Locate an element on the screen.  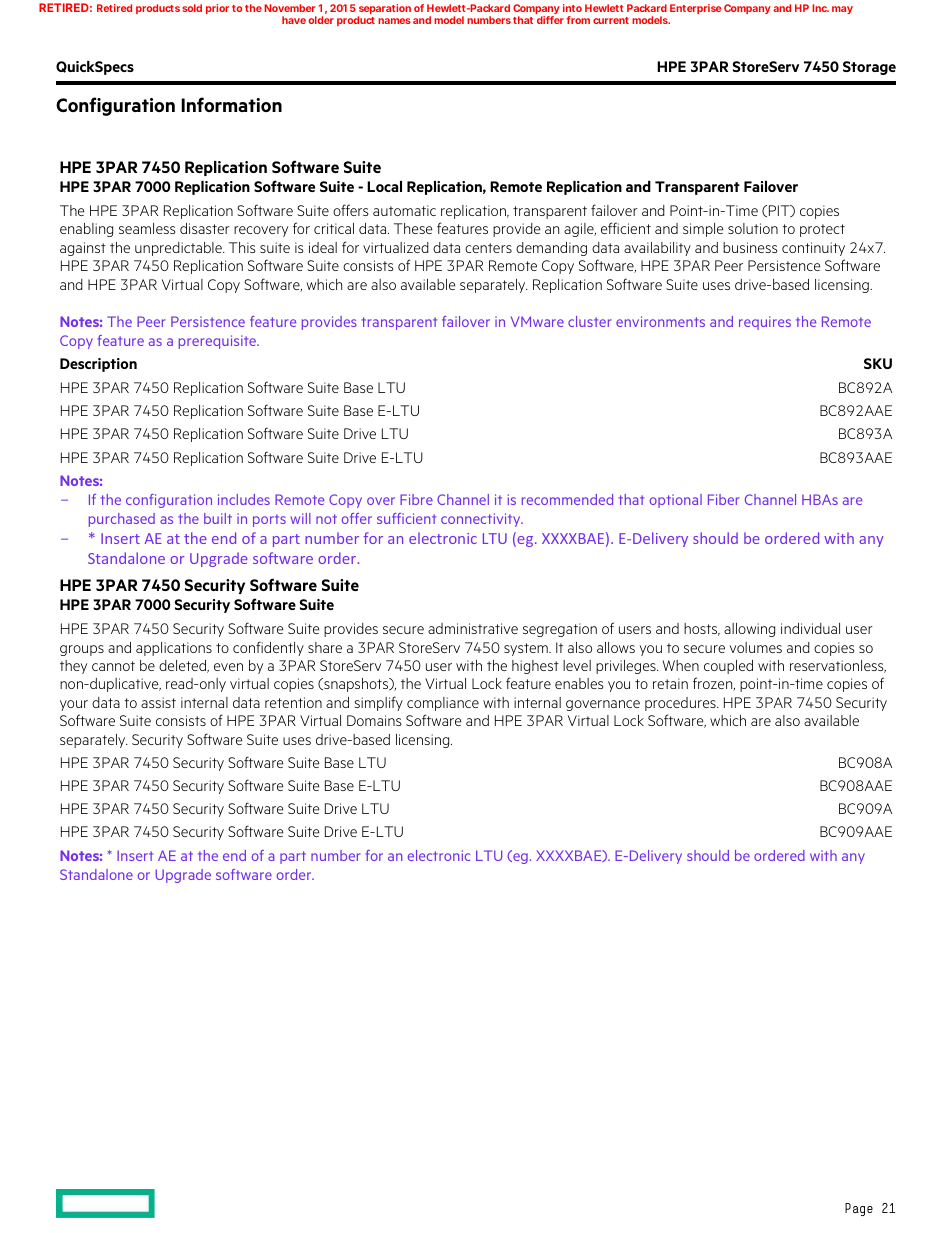
may is located at coordinates (842, 10).
